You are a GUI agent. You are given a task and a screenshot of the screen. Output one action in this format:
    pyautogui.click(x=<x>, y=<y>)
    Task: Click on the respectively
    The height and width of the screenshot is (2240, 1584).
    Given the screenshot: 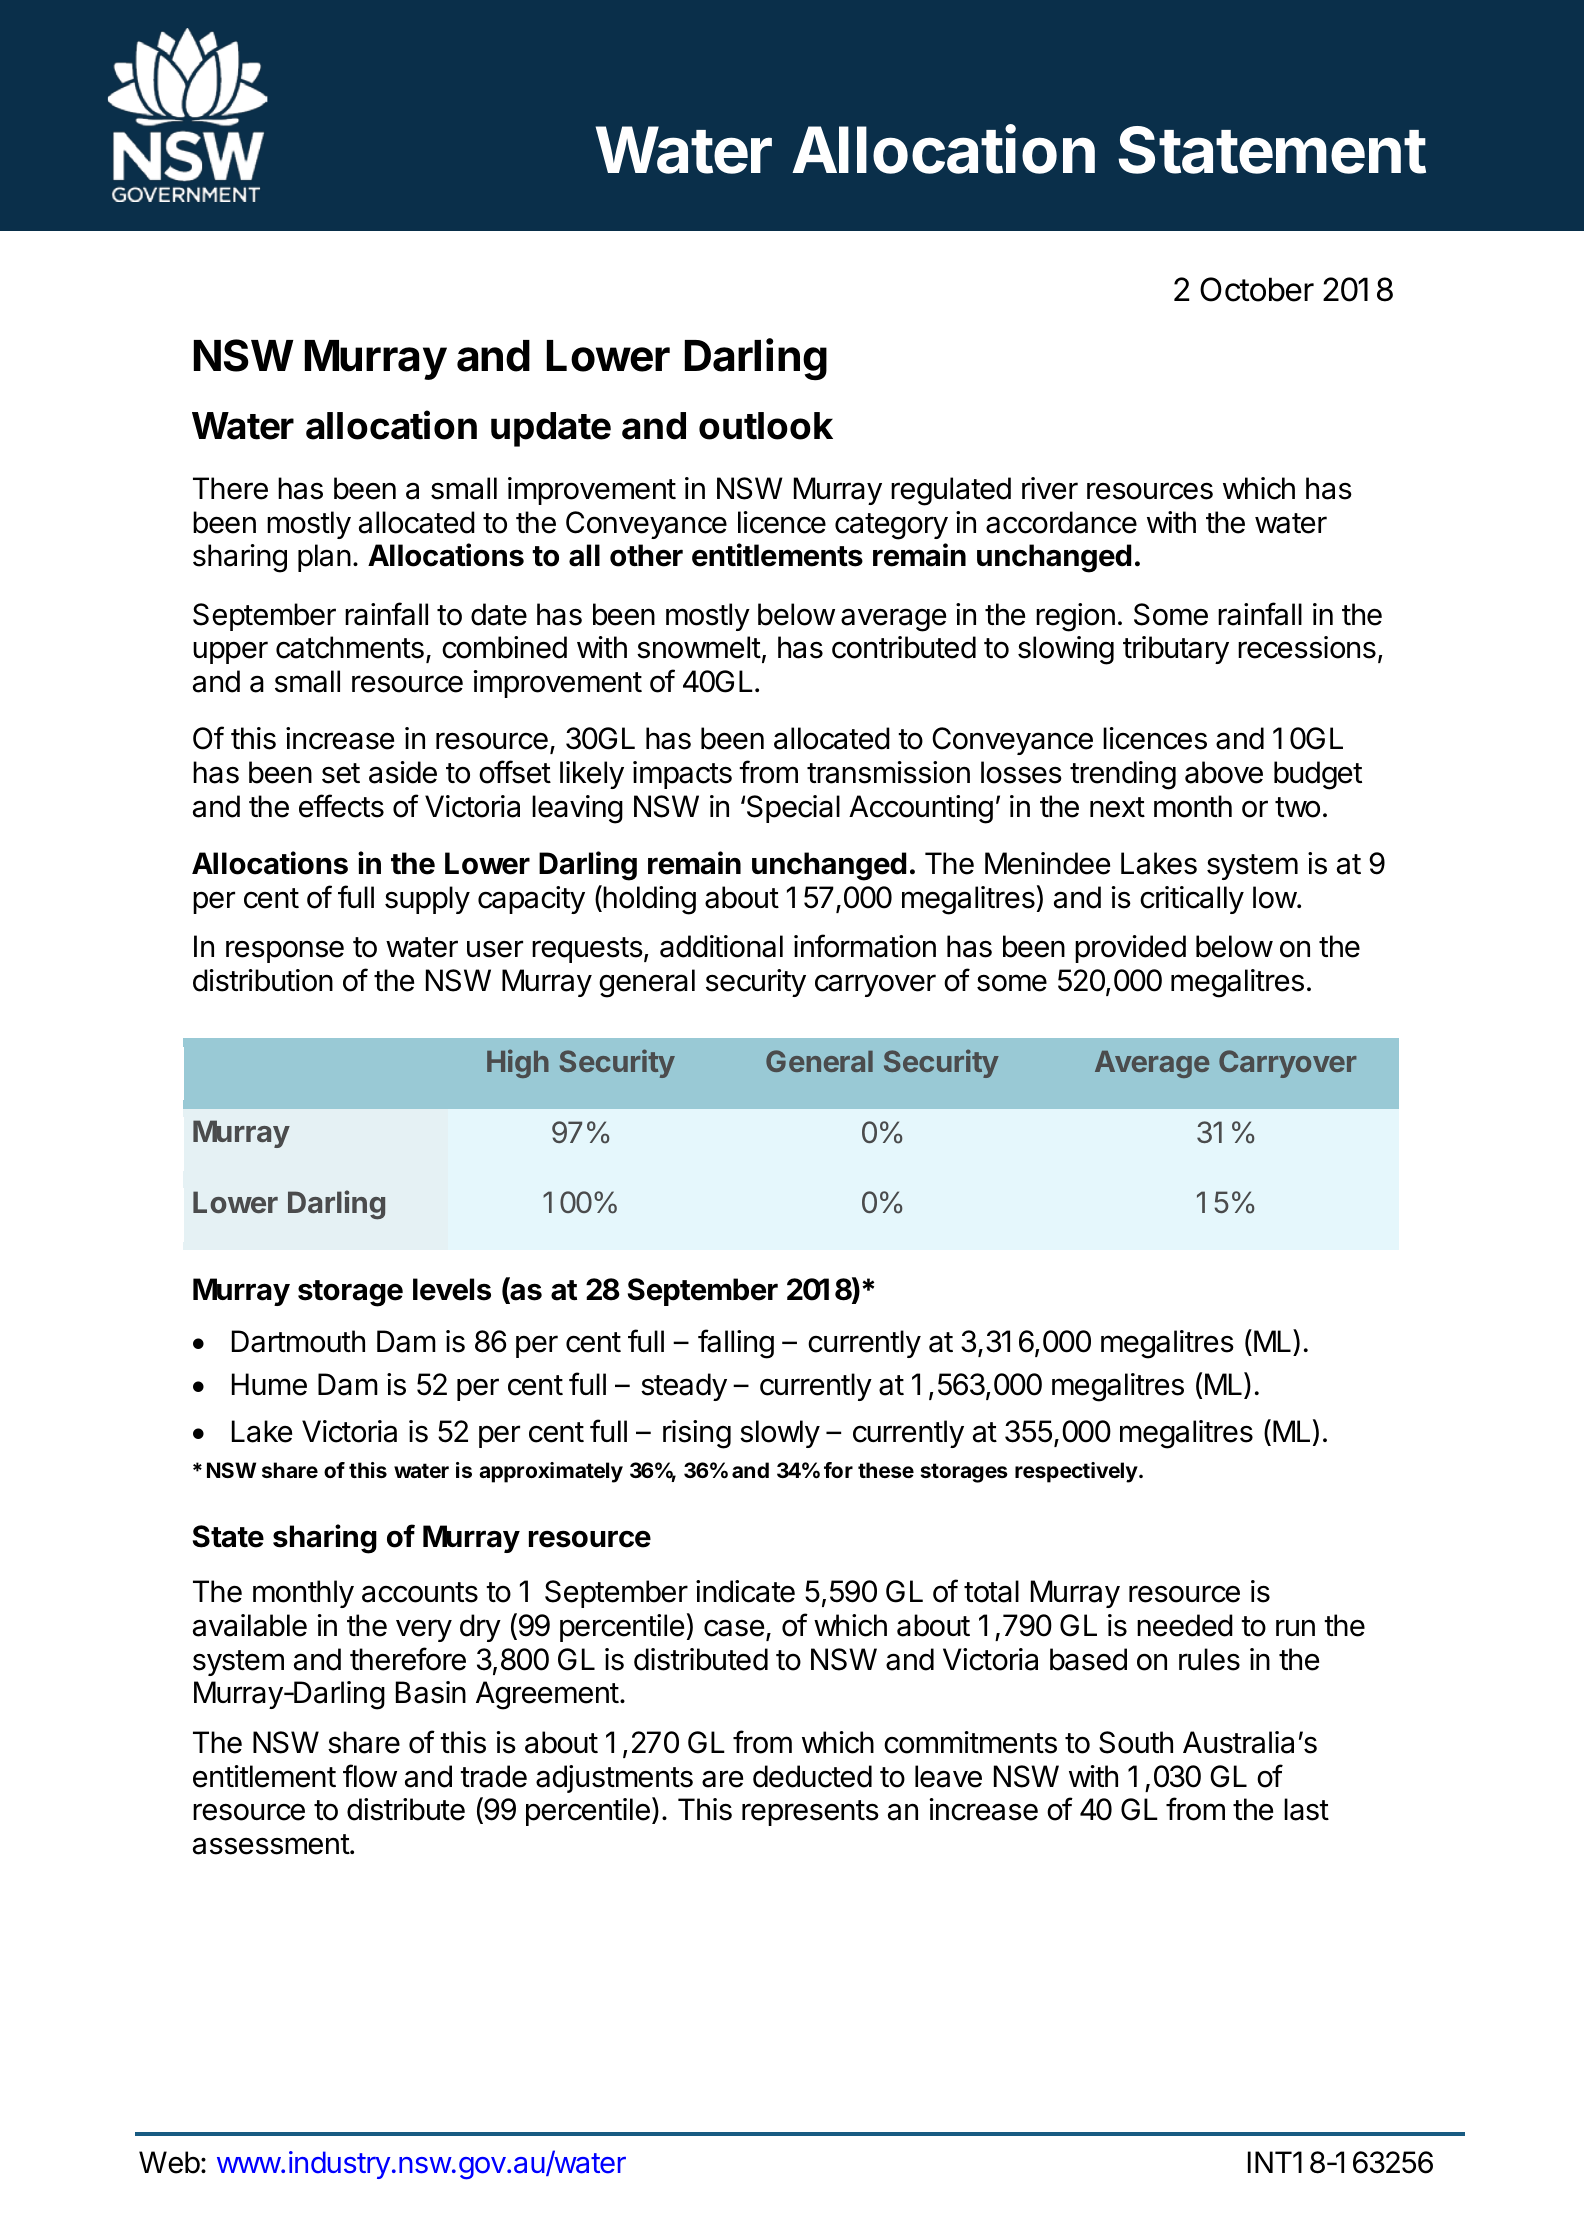 What is the action you would take?
    pyautogui.click(x=1076, y=1472)
